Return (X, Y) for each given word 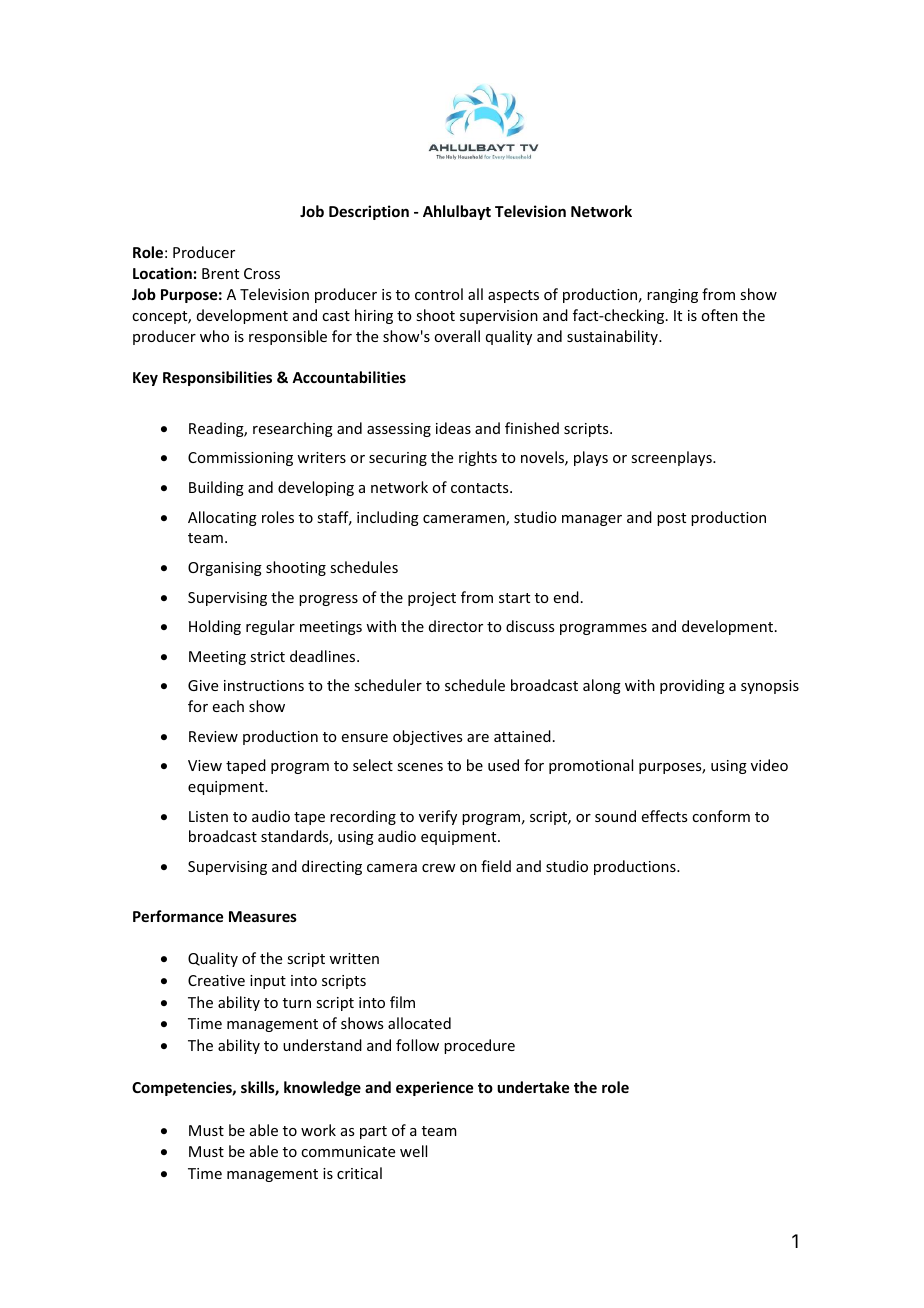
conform (721, 816)
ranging (672, 296)
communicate (348, 1151)
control (439, 294)
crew (439, 868)
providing (692, 686)
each (228, 706)
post (671, 519)
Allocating (222, 518)
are (478, 738)
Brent (220, 273)
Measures (263, 916)
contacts (481, 488)
